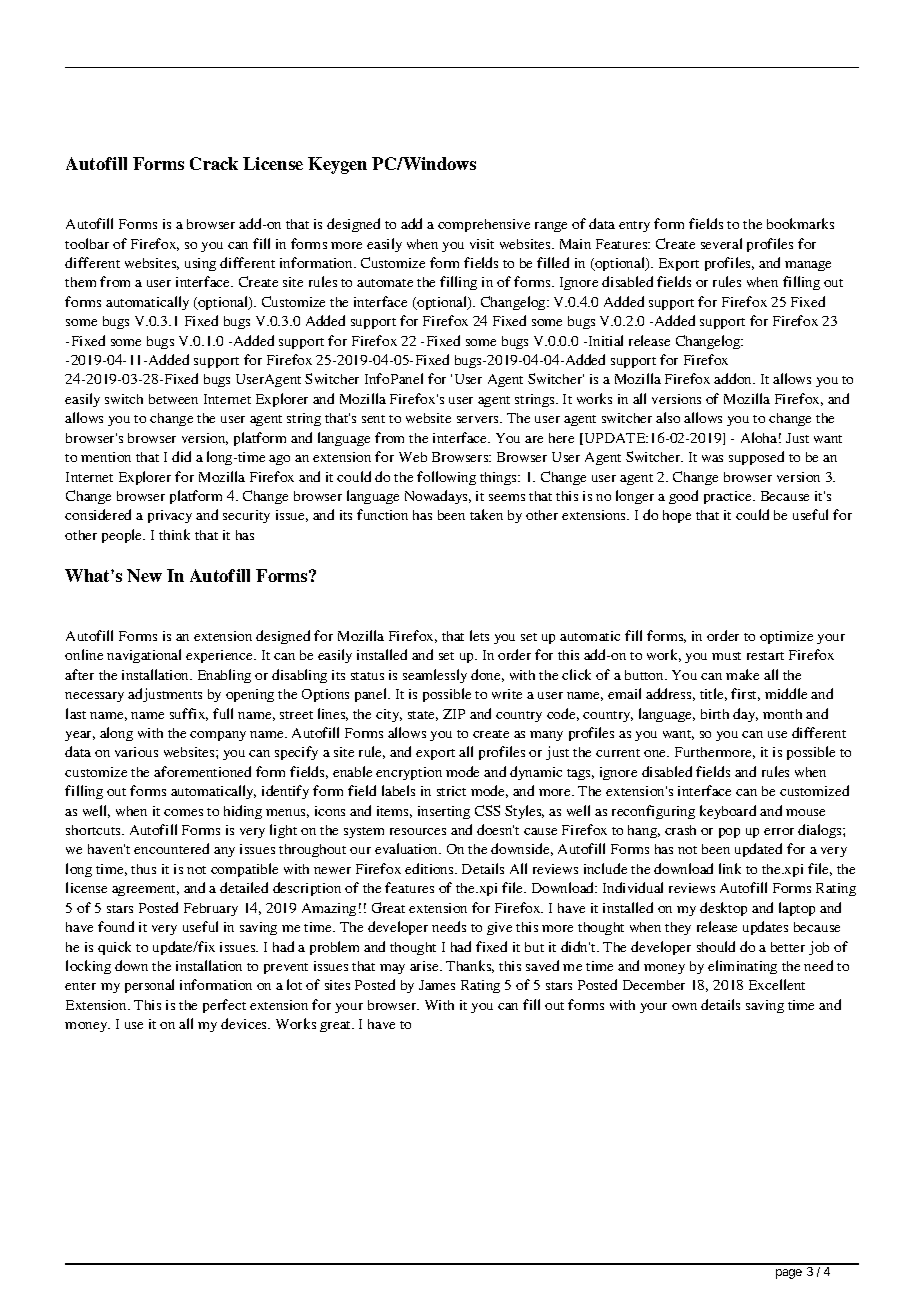 The width and height of the screenshot is (924, 1308). What do you see at coordinates (484, 225) in the screenshot?
I see `comprehensive` at bounding box center [484, 225].
